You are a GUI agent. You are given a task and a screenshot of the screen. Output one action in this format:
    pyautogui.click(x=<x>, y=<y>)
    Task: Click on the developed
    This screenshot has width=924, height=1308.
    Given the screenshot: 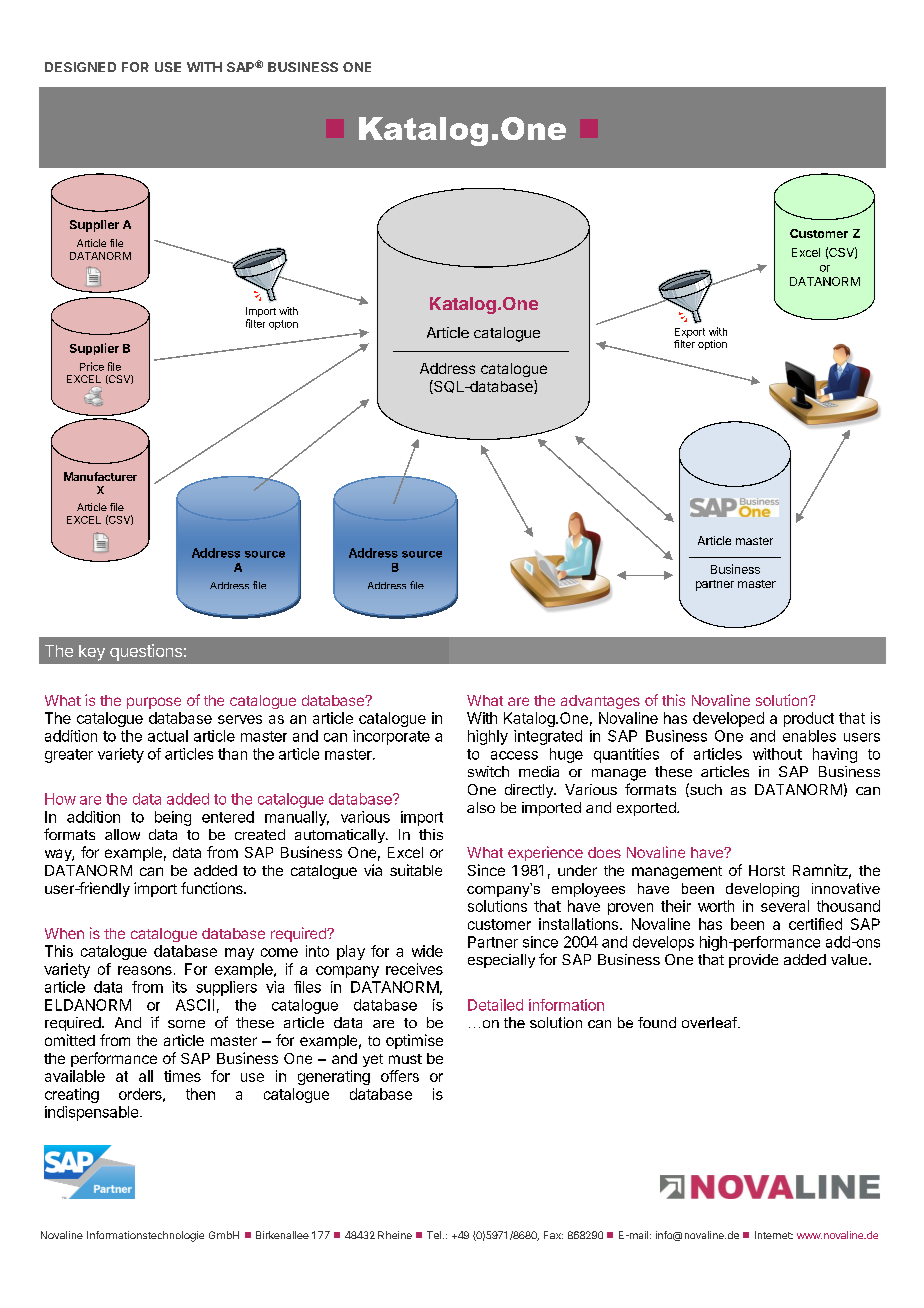 What is the action you would take?
    pyautogui.click(x=728, y=719)
